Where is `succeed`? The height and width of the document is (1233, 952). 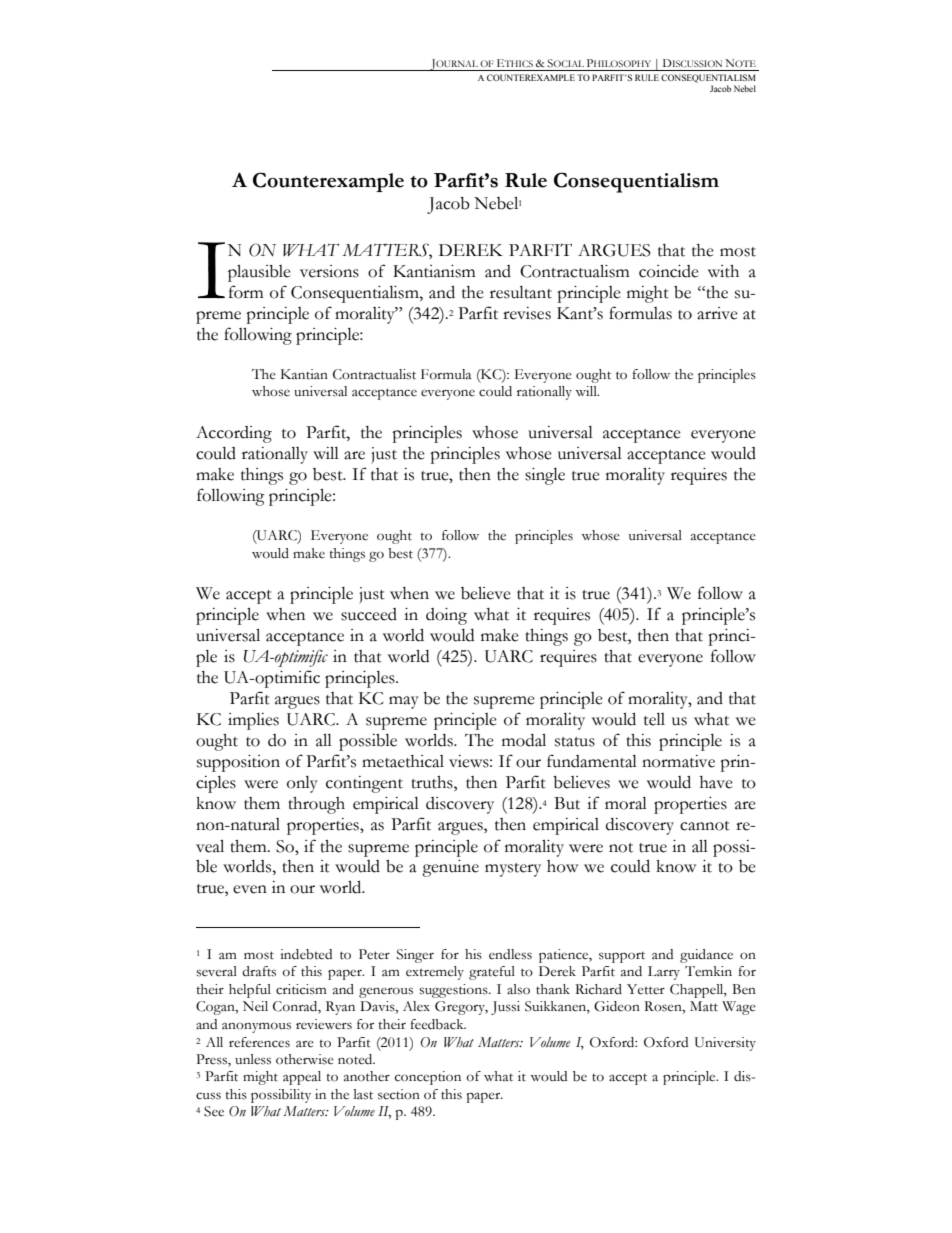 succeed is located at coordinates (369, 614).
